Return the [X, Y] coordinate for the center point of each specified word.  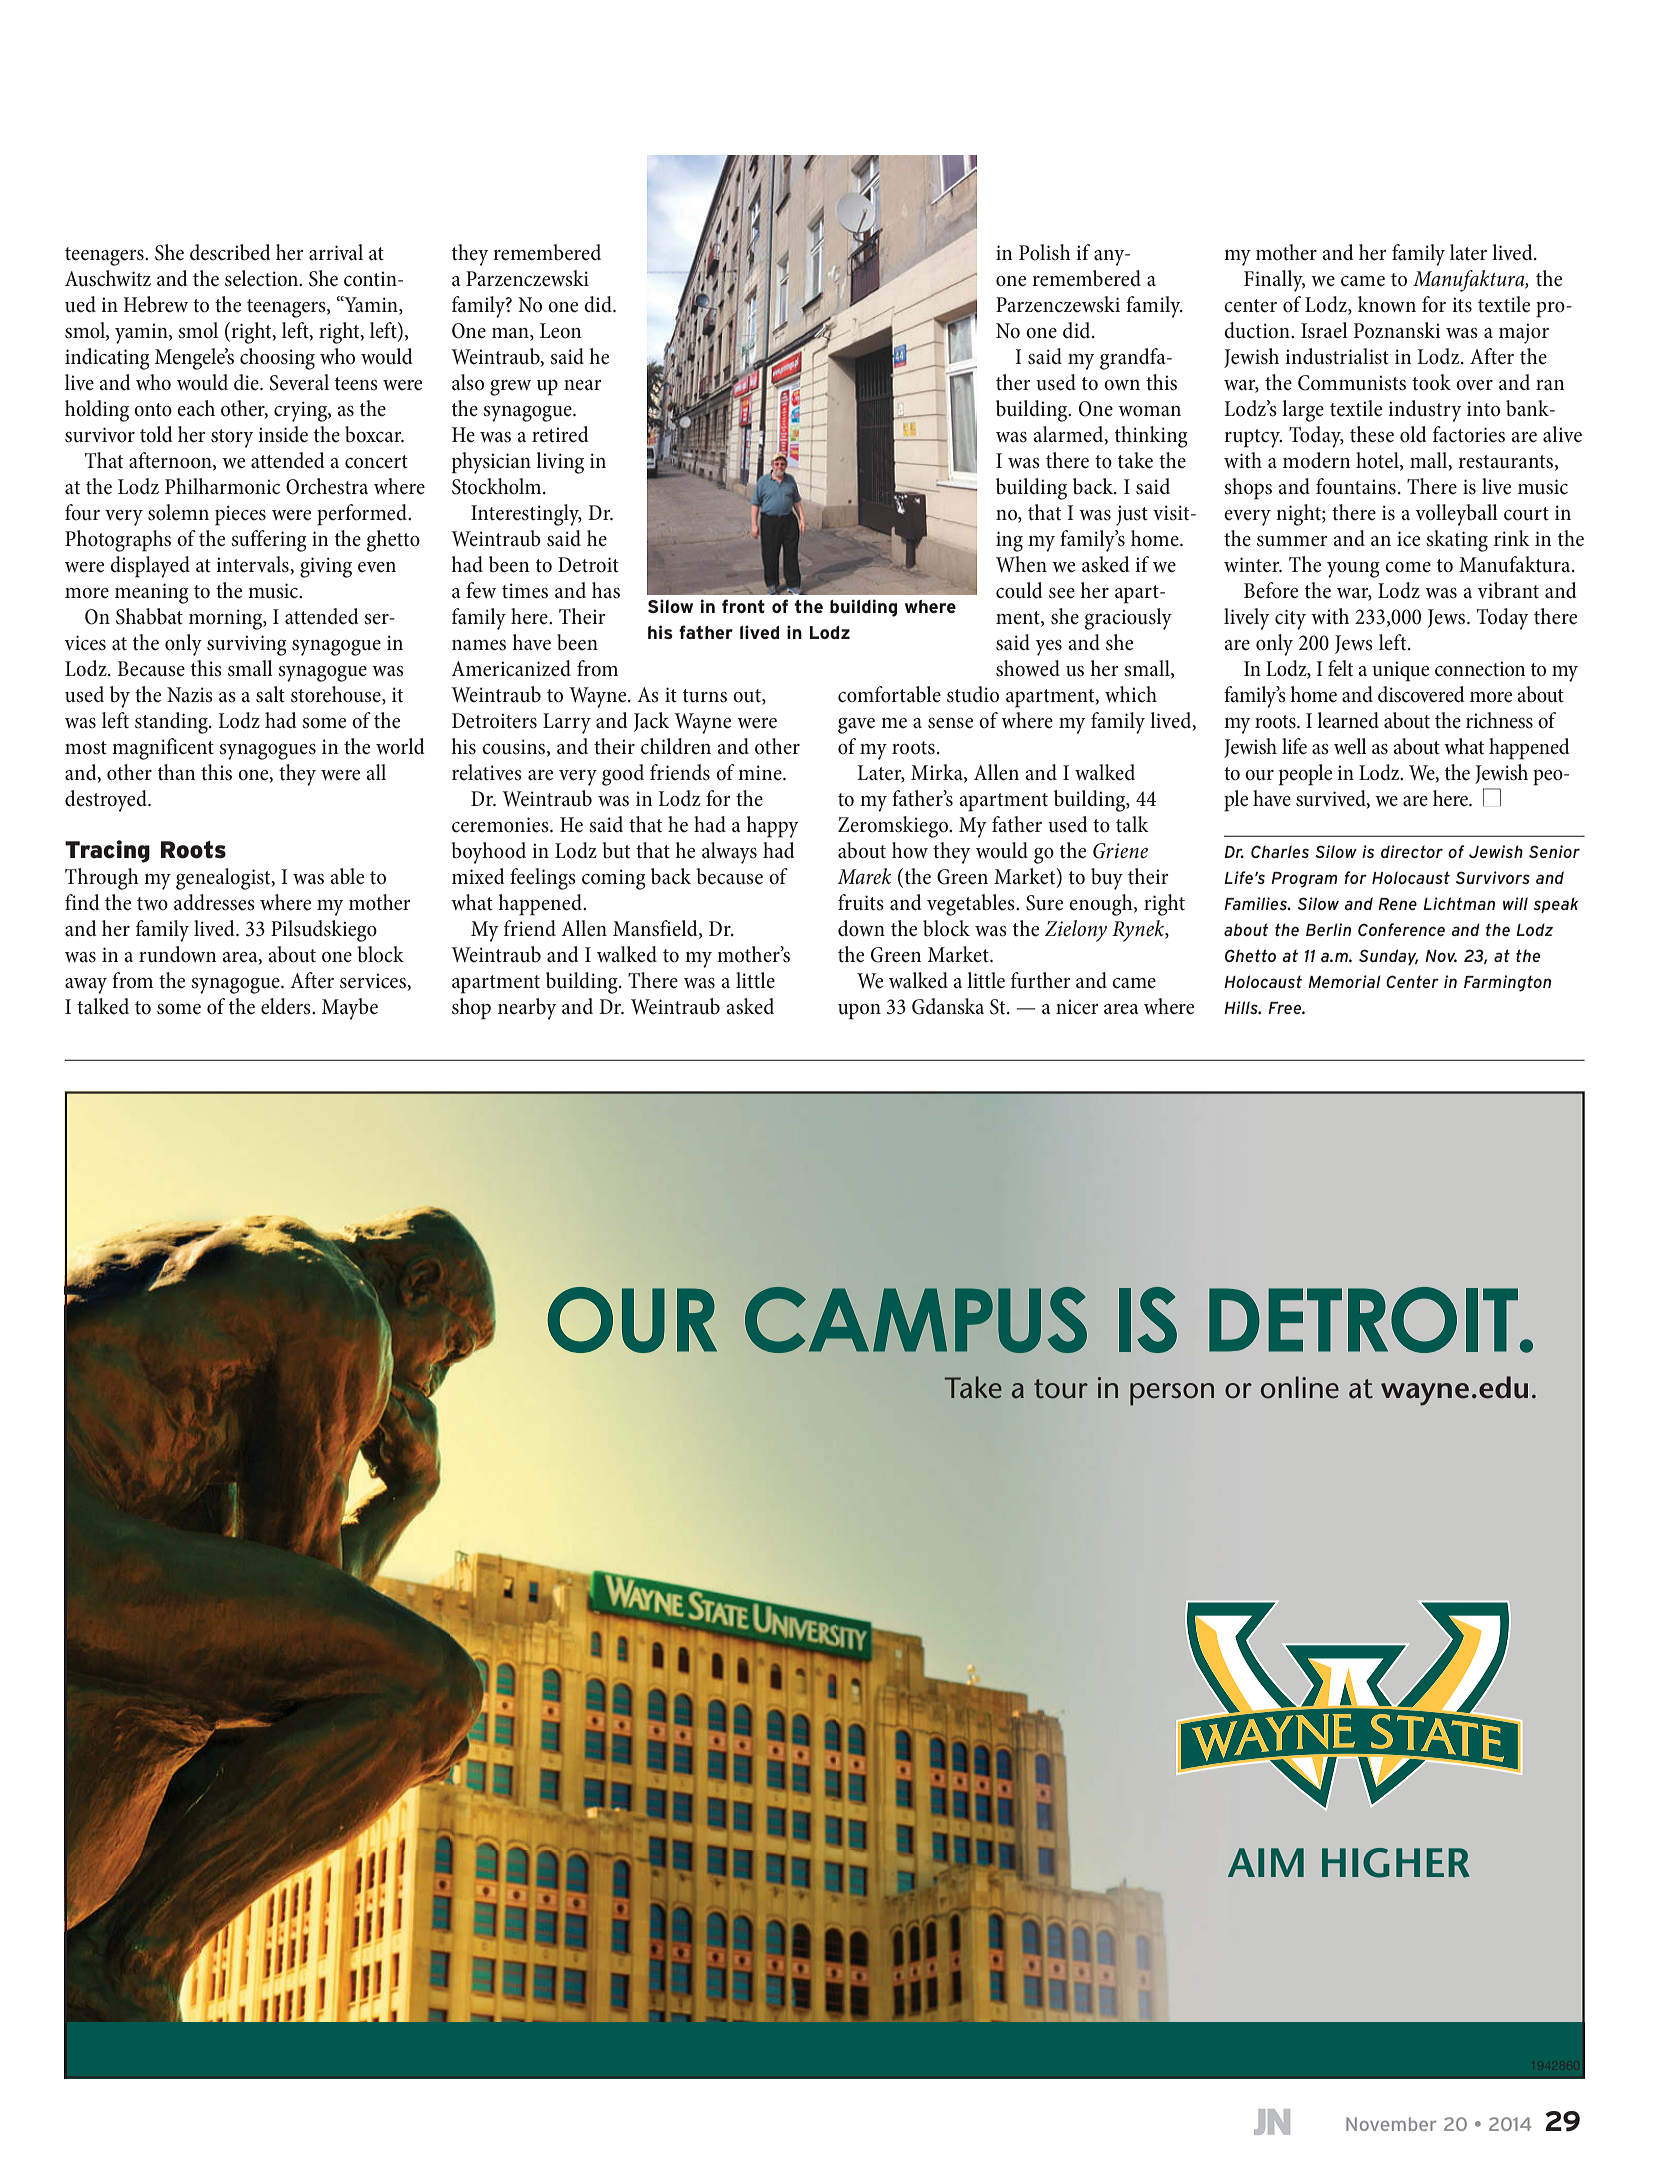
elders [287, 1006]
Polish [1045, 252]
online [1300, 1387]
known [1387, 304]
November [1391, 2124]
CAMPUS [916, 1320]
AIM [1266, 1862]
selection [263, 278]
